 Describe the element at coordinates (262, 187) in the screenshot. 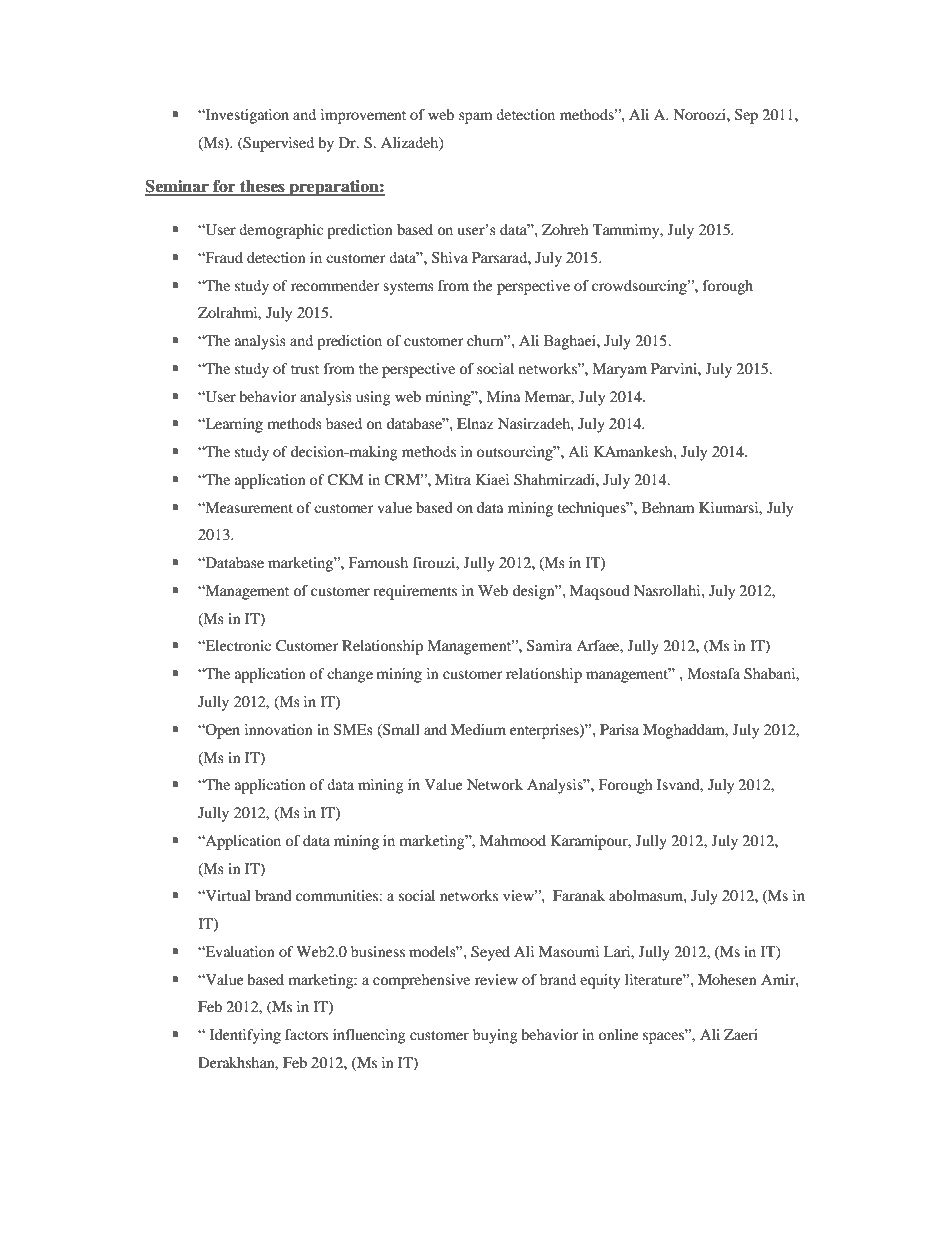

I see `theses` at that location.
